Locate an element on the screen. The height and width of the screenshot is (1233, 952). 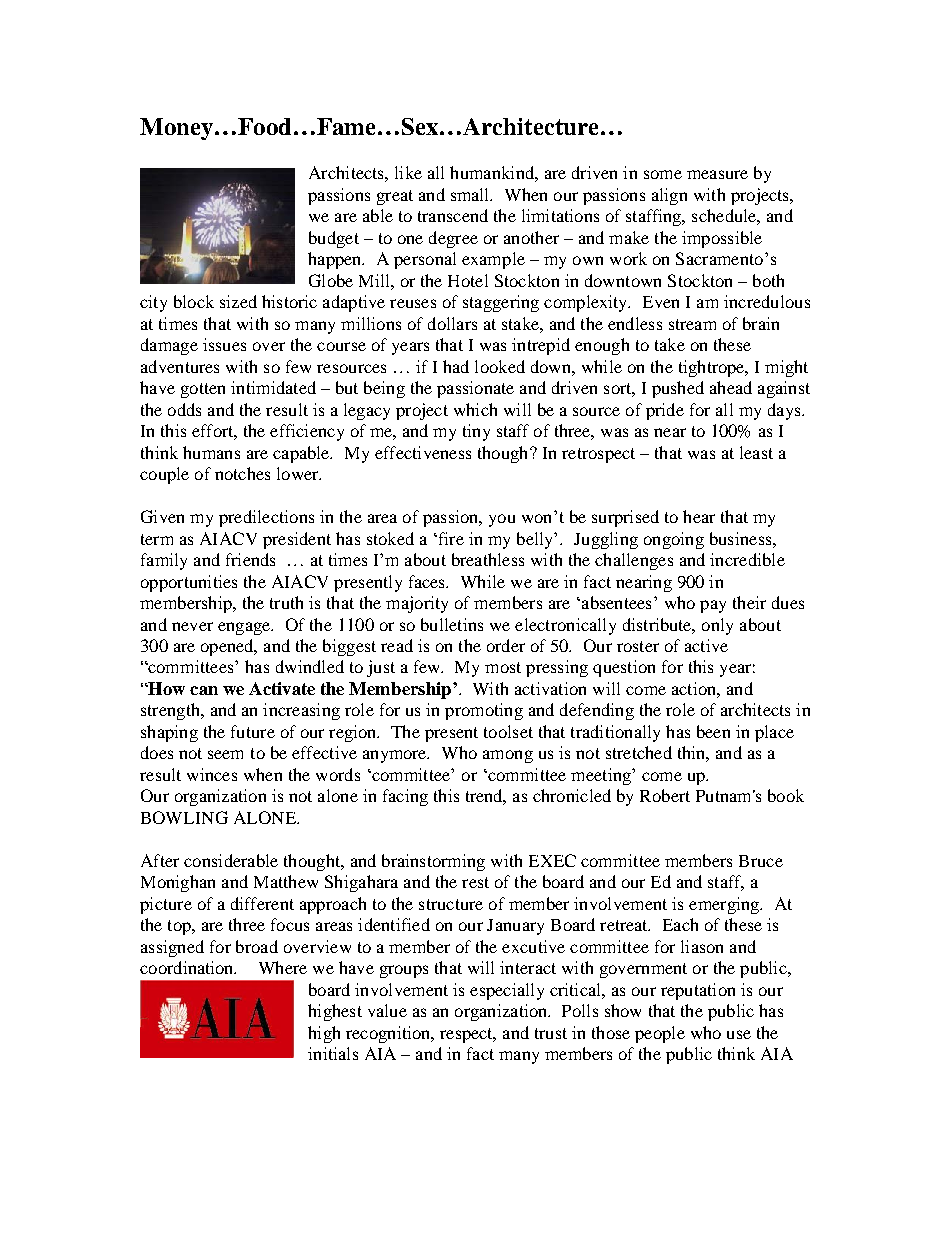
least is located at coordinates (756, 452).
